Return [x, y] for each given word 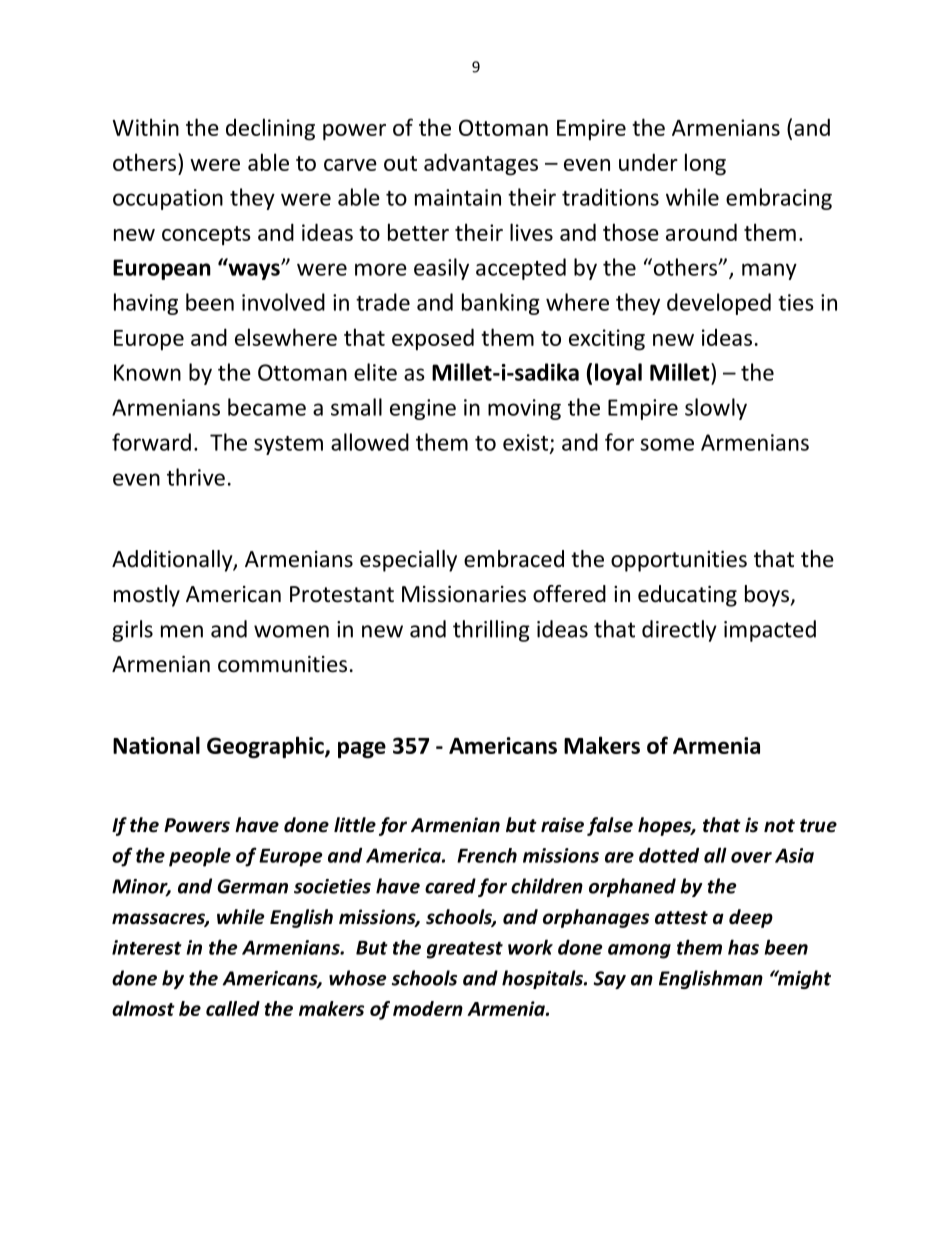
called [233, 1008]
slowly [716, 409]
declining [270, 129]
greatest [465, 950]
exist [527, 443]
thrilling [491, 631]
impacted [770, 631]
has [743, 947]
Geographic [266, 747]
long [705, 164]
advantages [481, 164]
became [267, 407]
